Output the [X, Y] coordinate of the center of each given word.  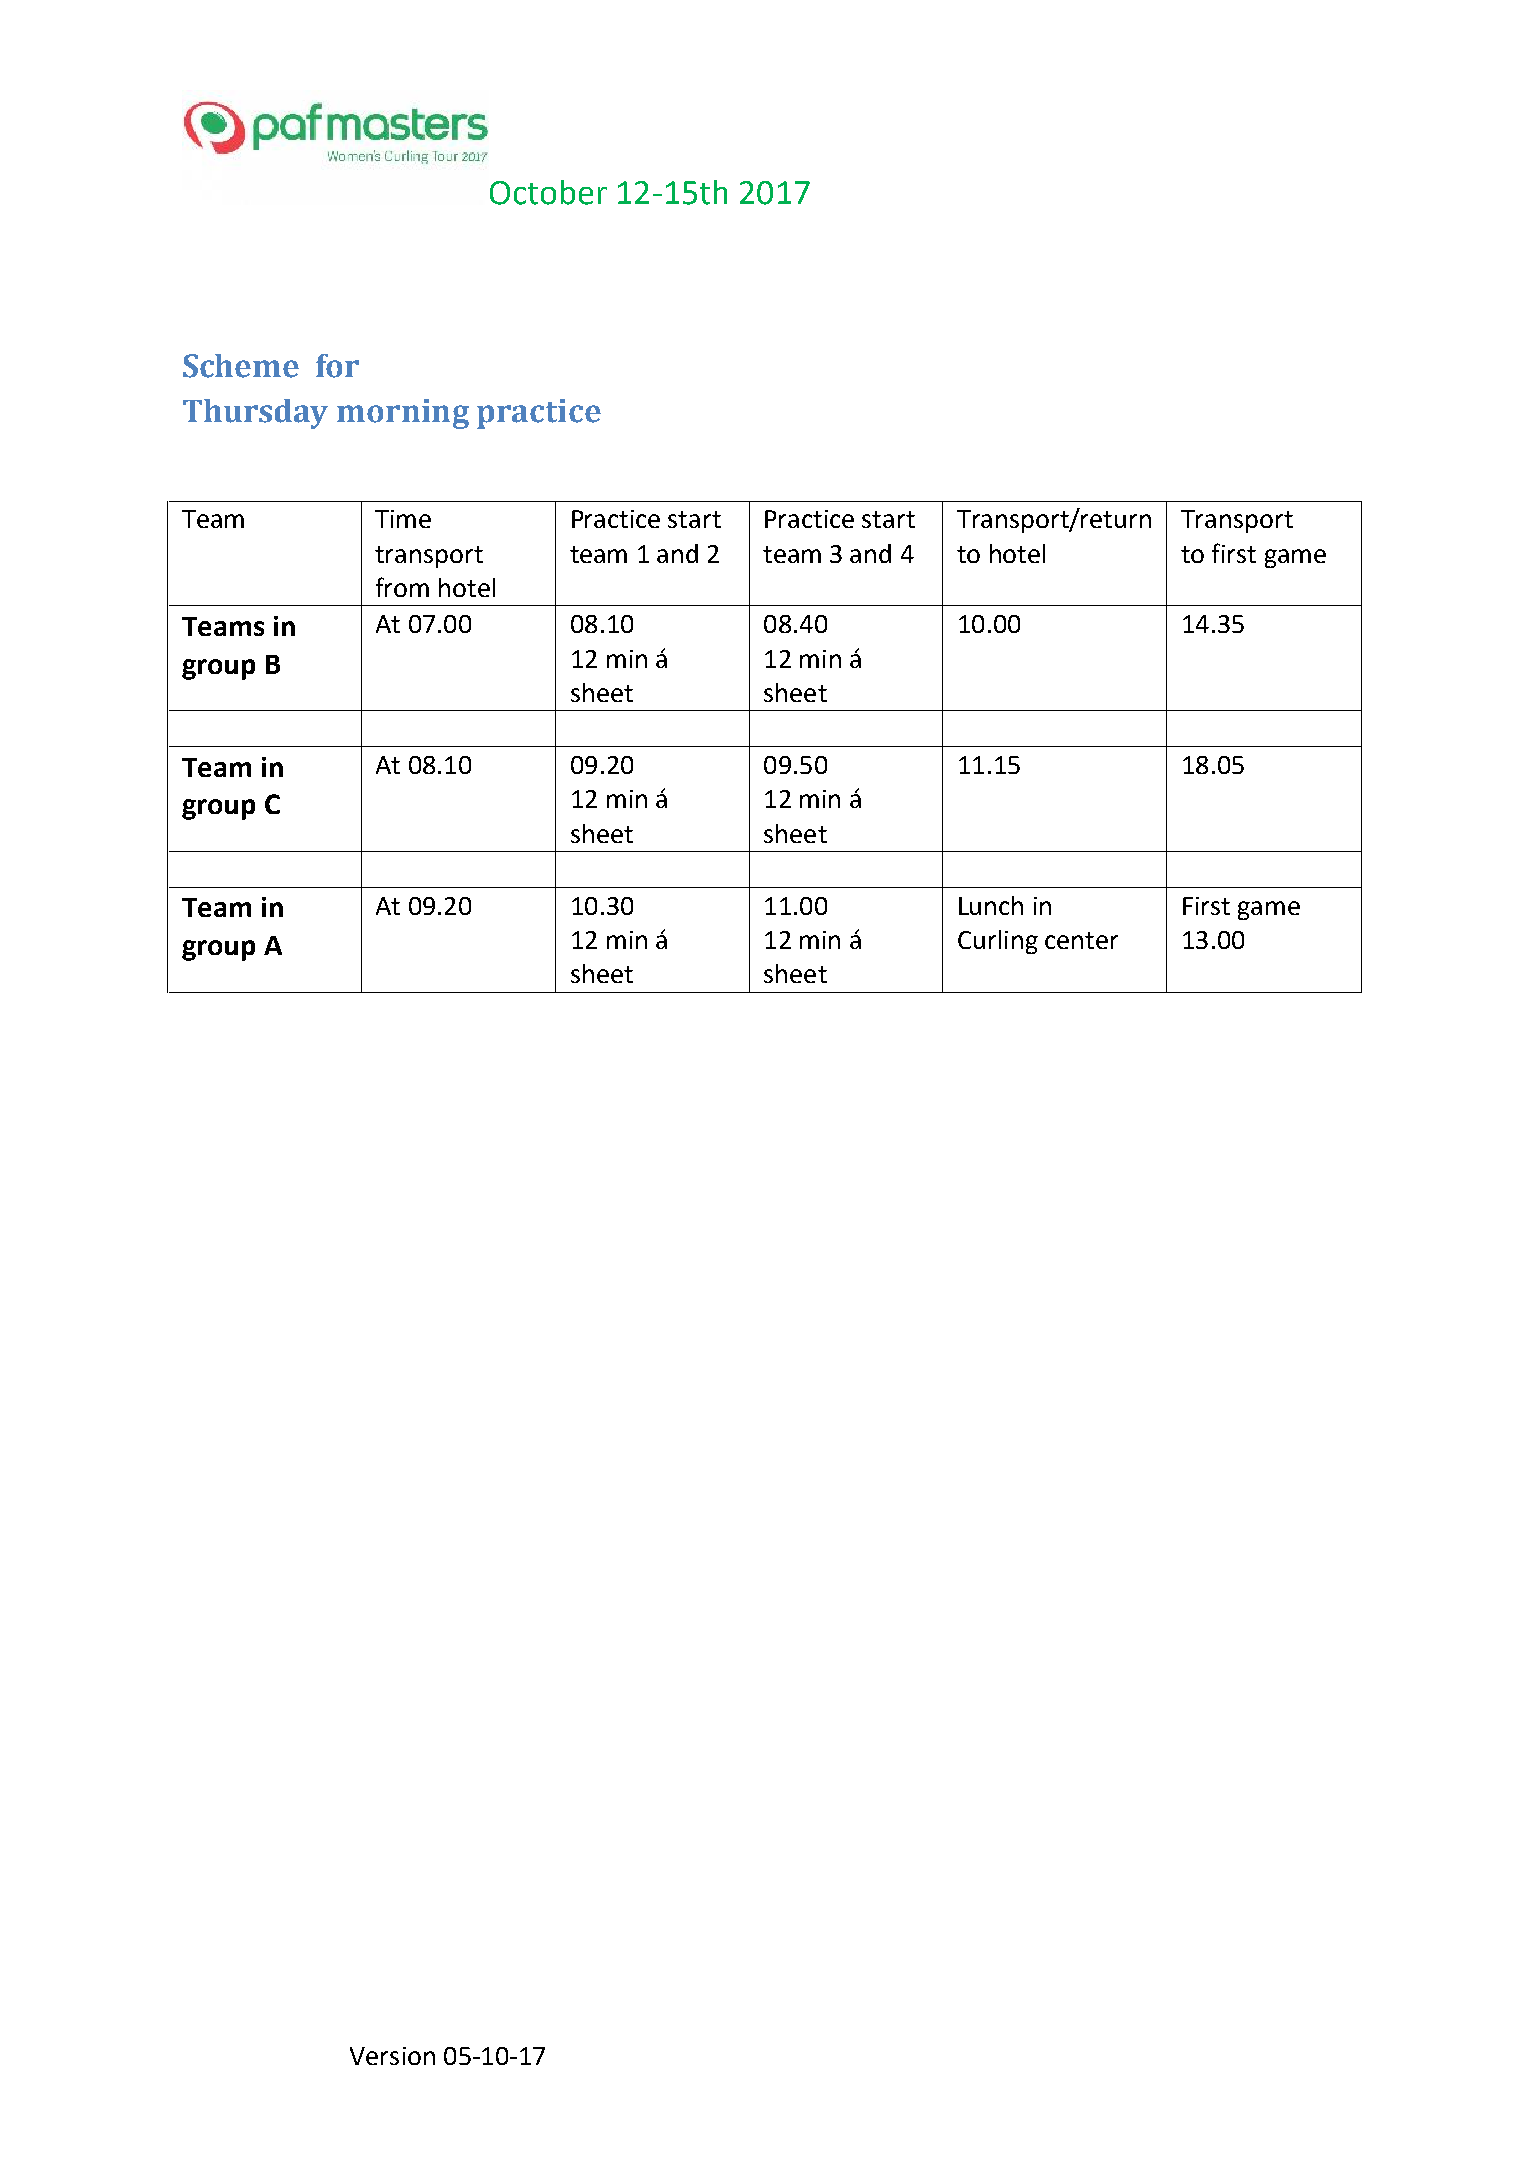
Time [403, 519]
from [402, 587]
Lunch [991, 905]
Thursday [255, 414]
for [337, 366]
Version [392, 2056]
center [1081, 940]
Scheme [241, 366]
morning [403, 414]
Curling [998, 942]
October [548, 192]
